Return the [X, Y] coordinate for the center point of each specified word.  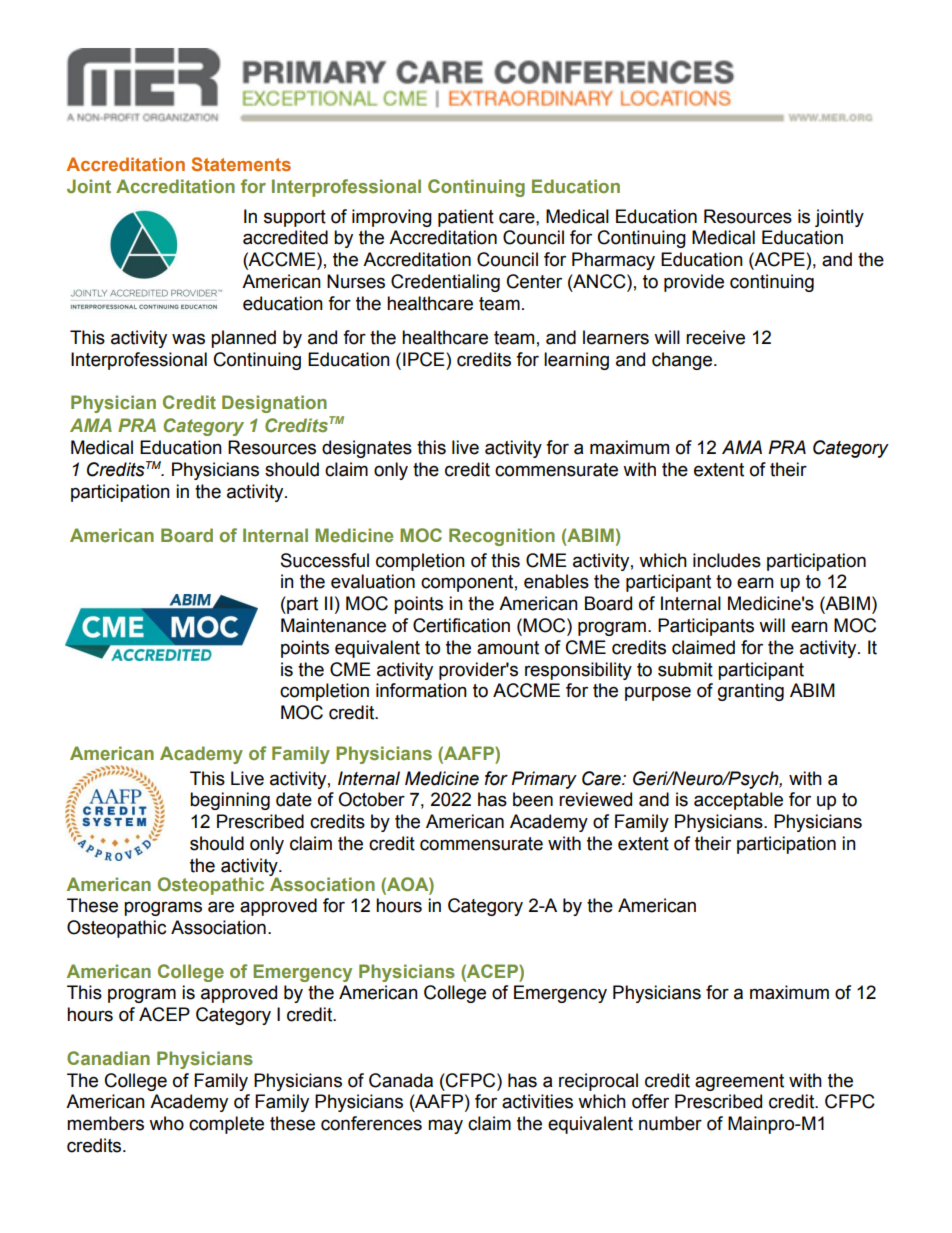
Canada [401, 1080]
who [166, 1123]
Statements [241, 164]
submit [685, 669]
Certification [461, 625]
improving [392, 218]
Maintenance [333, 625]
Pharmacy [613, 261]
